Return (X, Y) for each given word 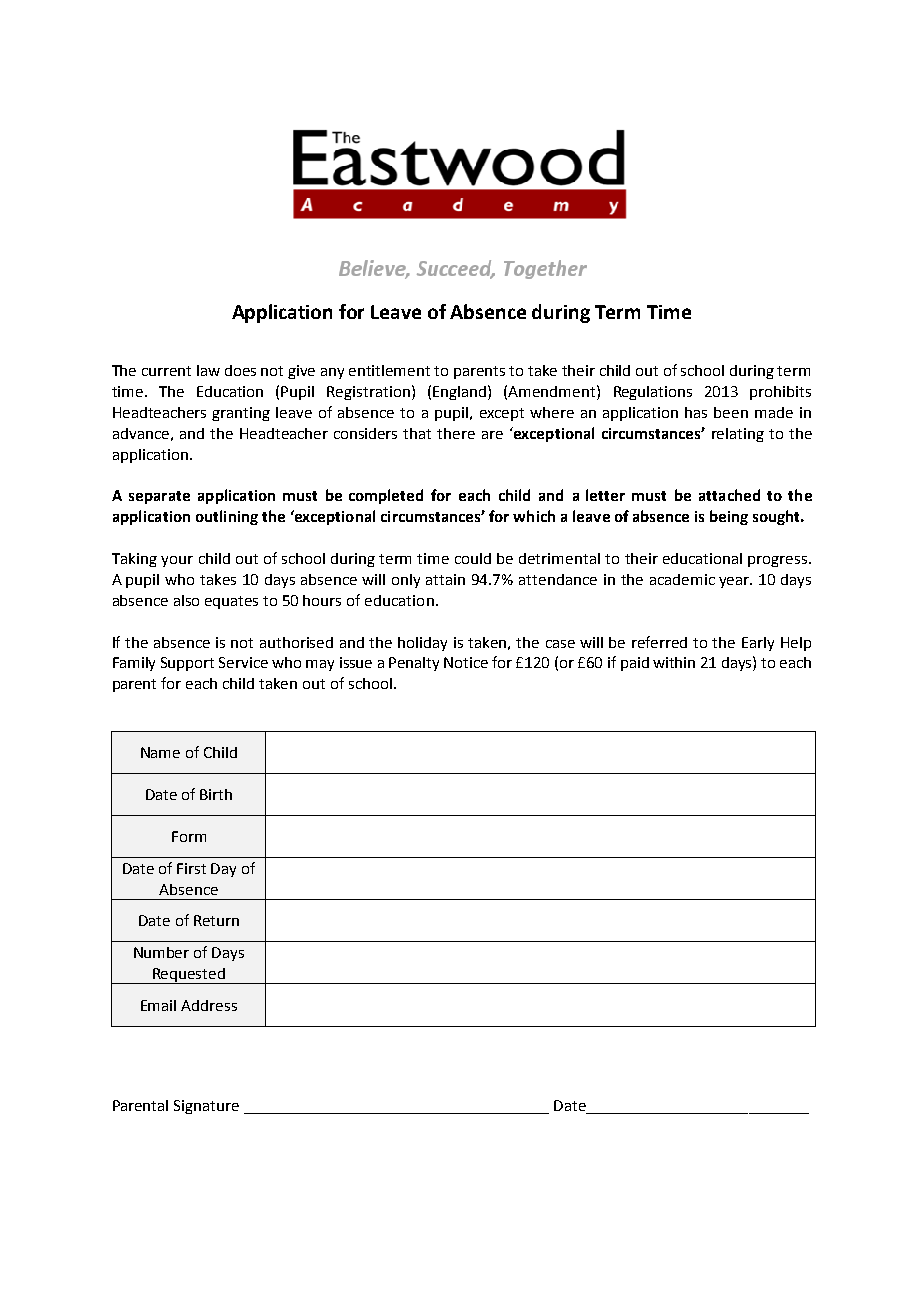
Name (160, 752)
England (461, 392)
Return (216, 920)
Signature (206, 1107)
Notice (466, 662)
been (731, 412)
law (208, 370)
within (674, 662)
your (177, 561)
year (735, 582)
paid (635, 664)
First (191, 868)
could (473, 558)
